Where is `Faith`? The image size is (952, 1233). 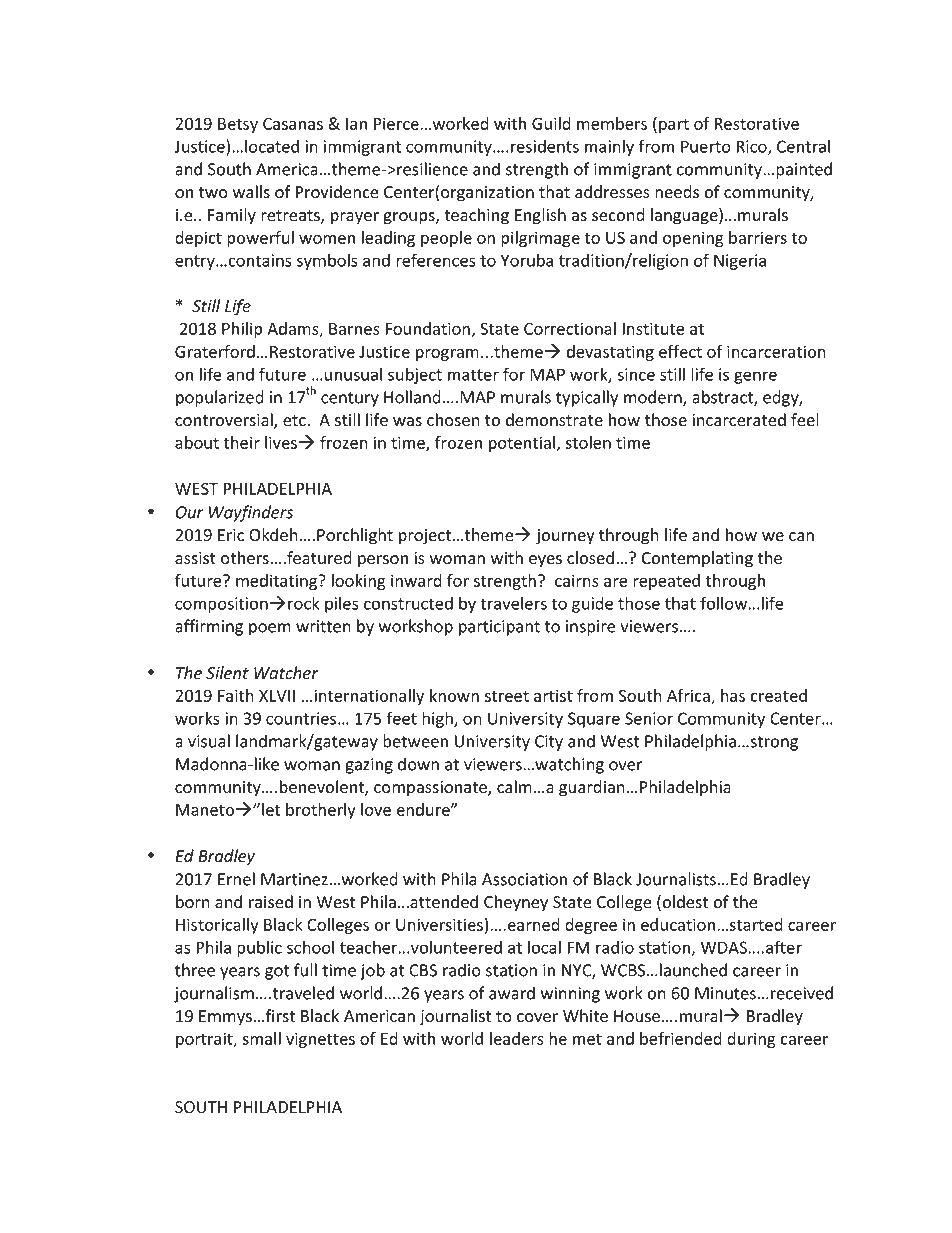
Faith is located at coordinates (236, 695).
